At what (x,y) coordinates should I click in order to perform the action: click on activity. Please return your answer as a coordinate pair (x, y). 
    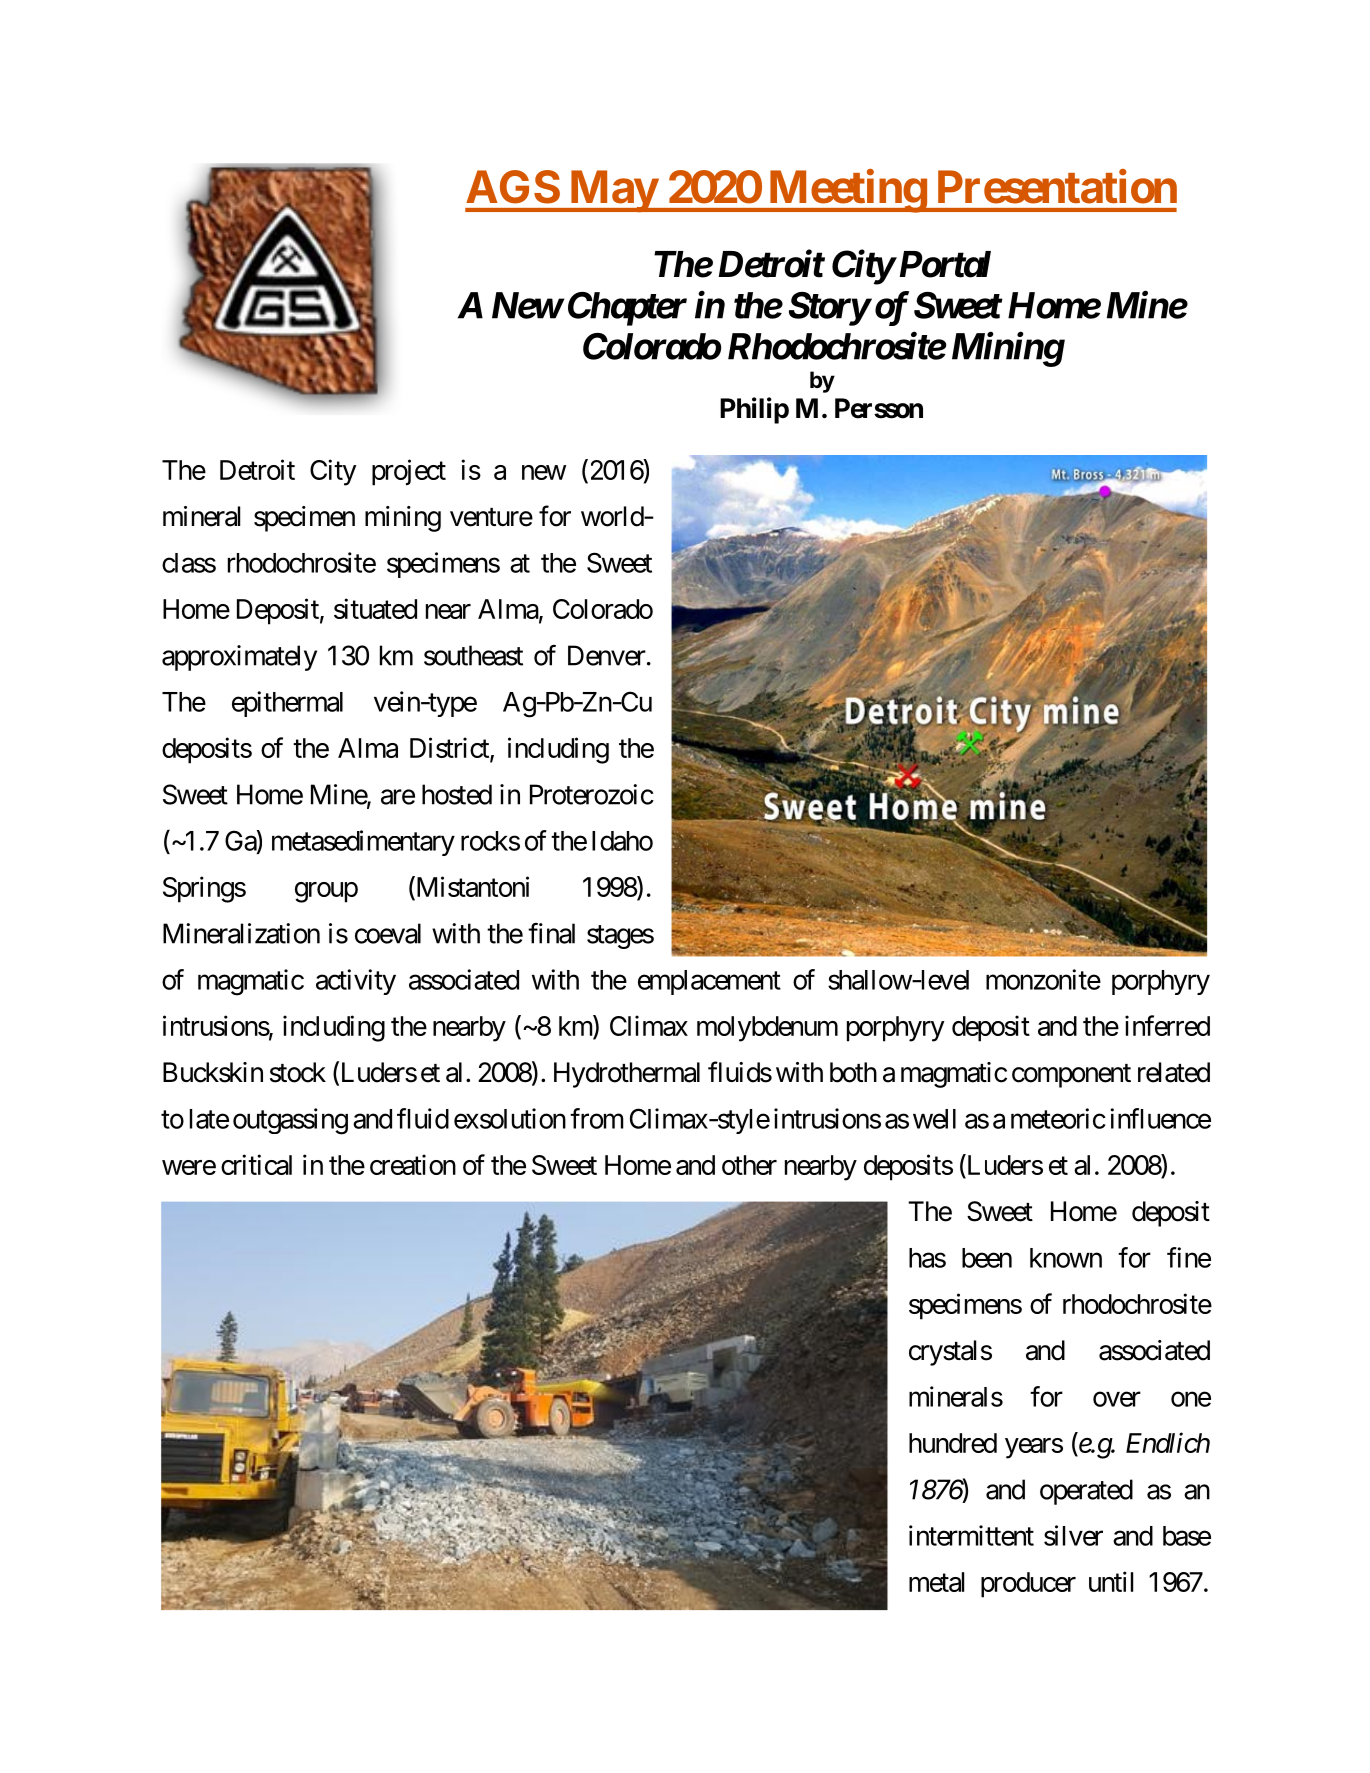
    Looking at the image, I should click on (356, 982).
